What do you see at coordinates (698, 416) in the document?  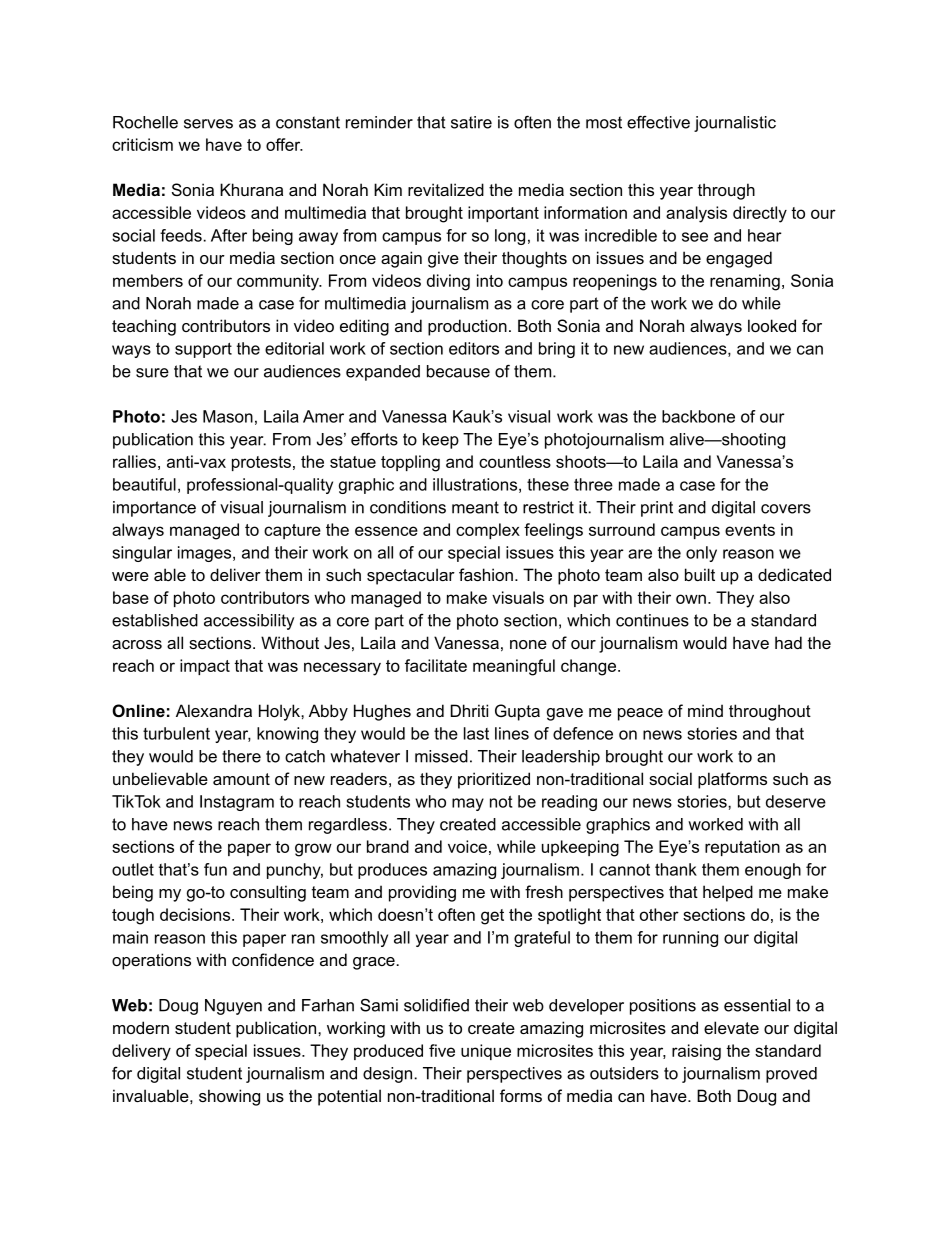 I see `backbone` at bounding box center [698, 416].
